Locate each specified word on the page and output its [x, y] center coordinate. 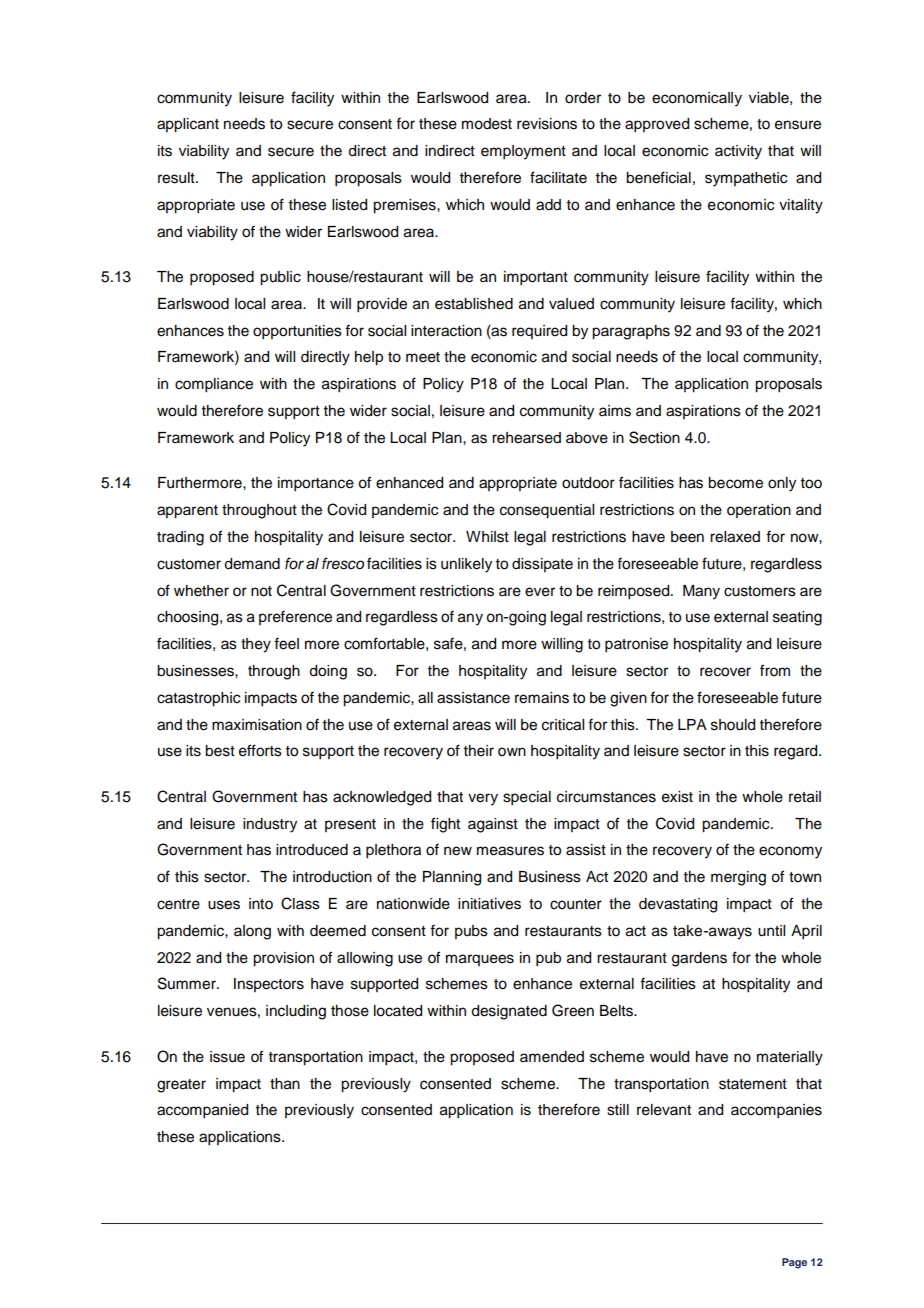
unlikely [466, 565]
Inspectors [269, 985]
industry [270, 825]
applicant [188, 125]
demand [252, 564]
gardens [699, 959]
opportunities [297, 332]
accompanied [202, 1111]
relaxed [735, 537]
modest [487, 124]
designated [509, 1012]
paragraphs [631, 332]
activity [738, 152]
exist [677, 797]
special [527, 798]
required [539, 332]
